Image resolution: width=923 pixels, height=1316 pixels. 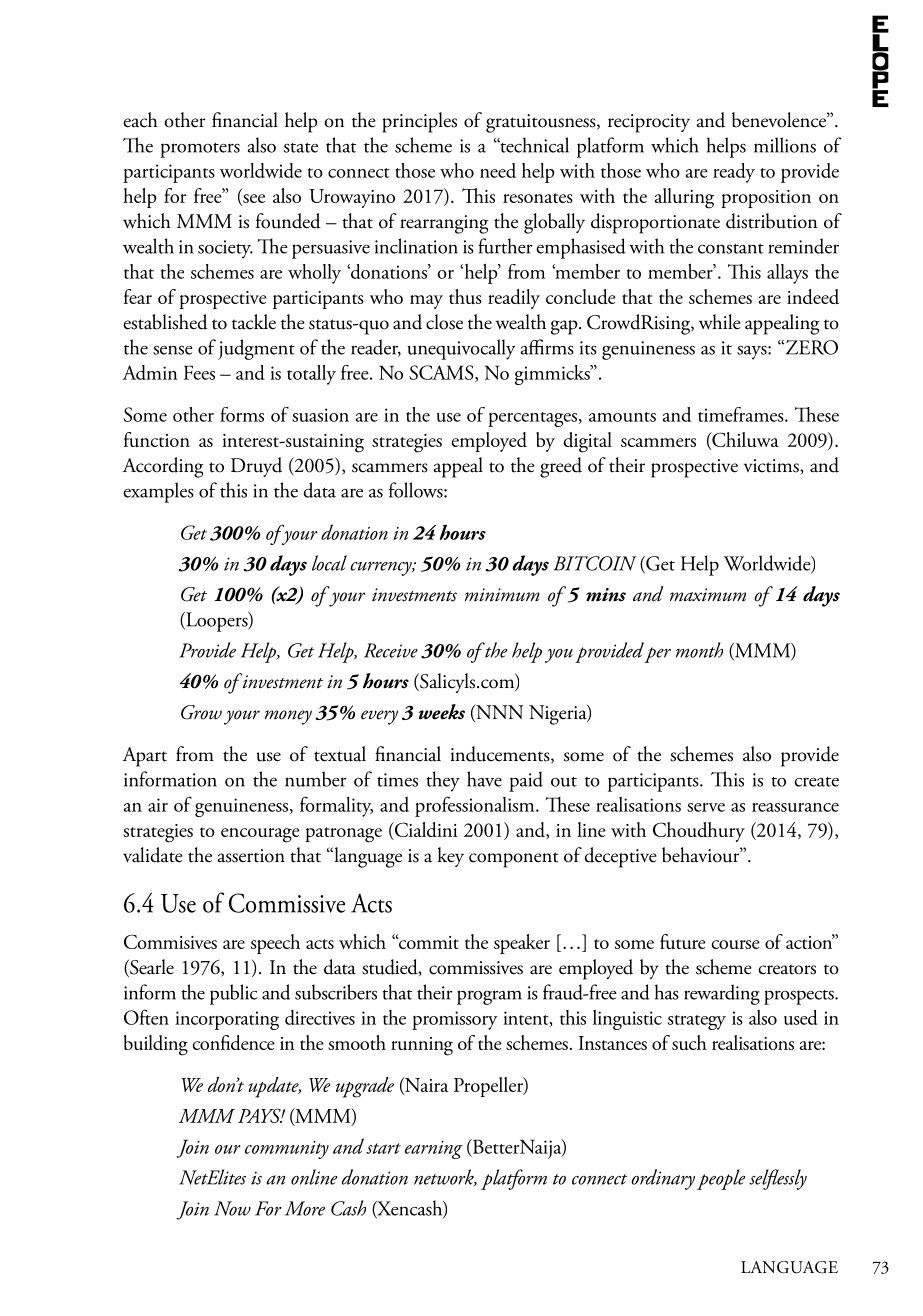 What do you see at coordinates (232, 1208) in the document?
I see `Now` at bounding box center [232, 1208].
